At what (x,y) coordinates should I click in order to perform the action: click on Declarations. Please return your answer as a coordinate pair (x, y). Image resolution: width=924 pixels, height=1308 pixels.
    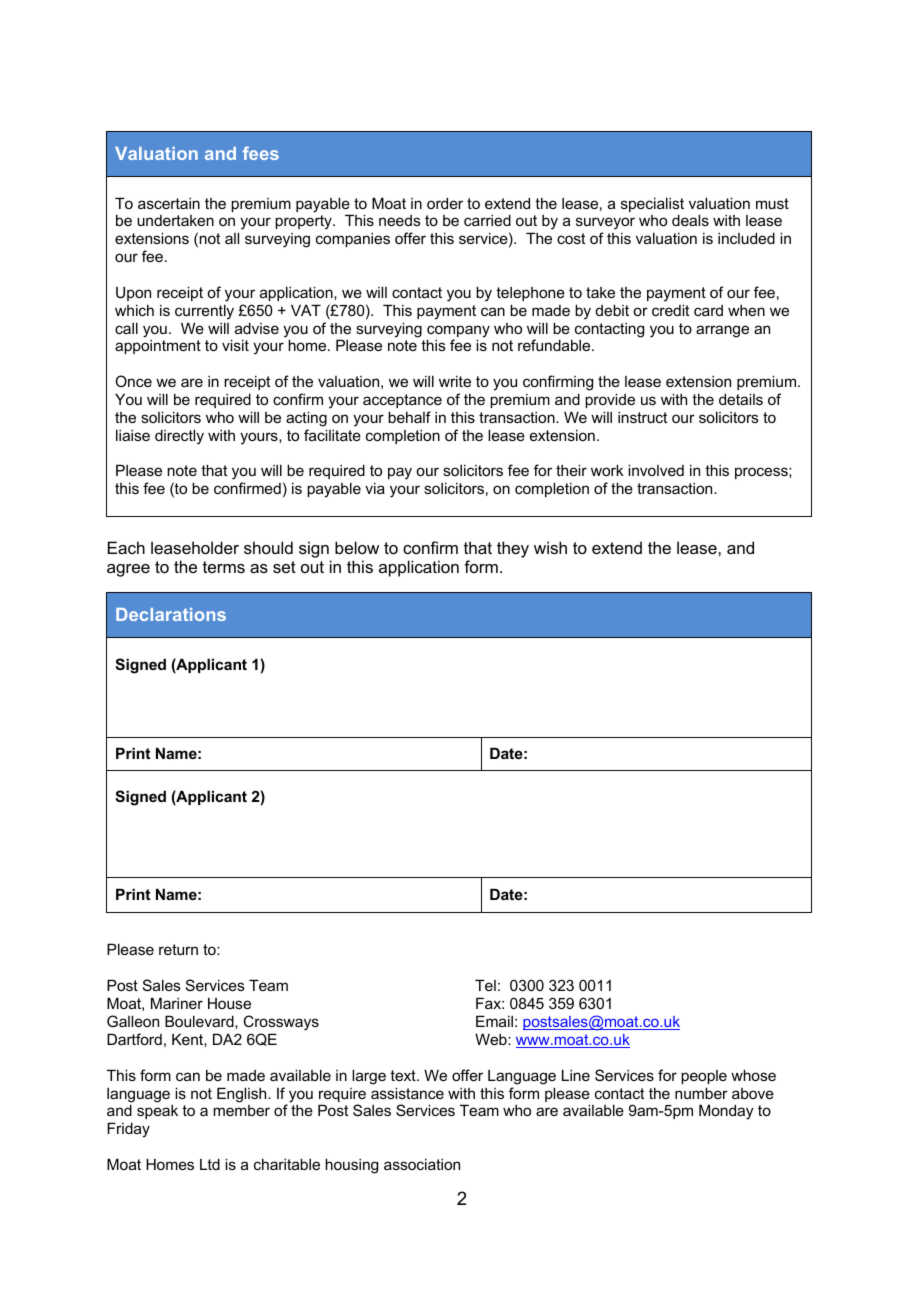
    Looking at the image, I should click on (171, 614).
